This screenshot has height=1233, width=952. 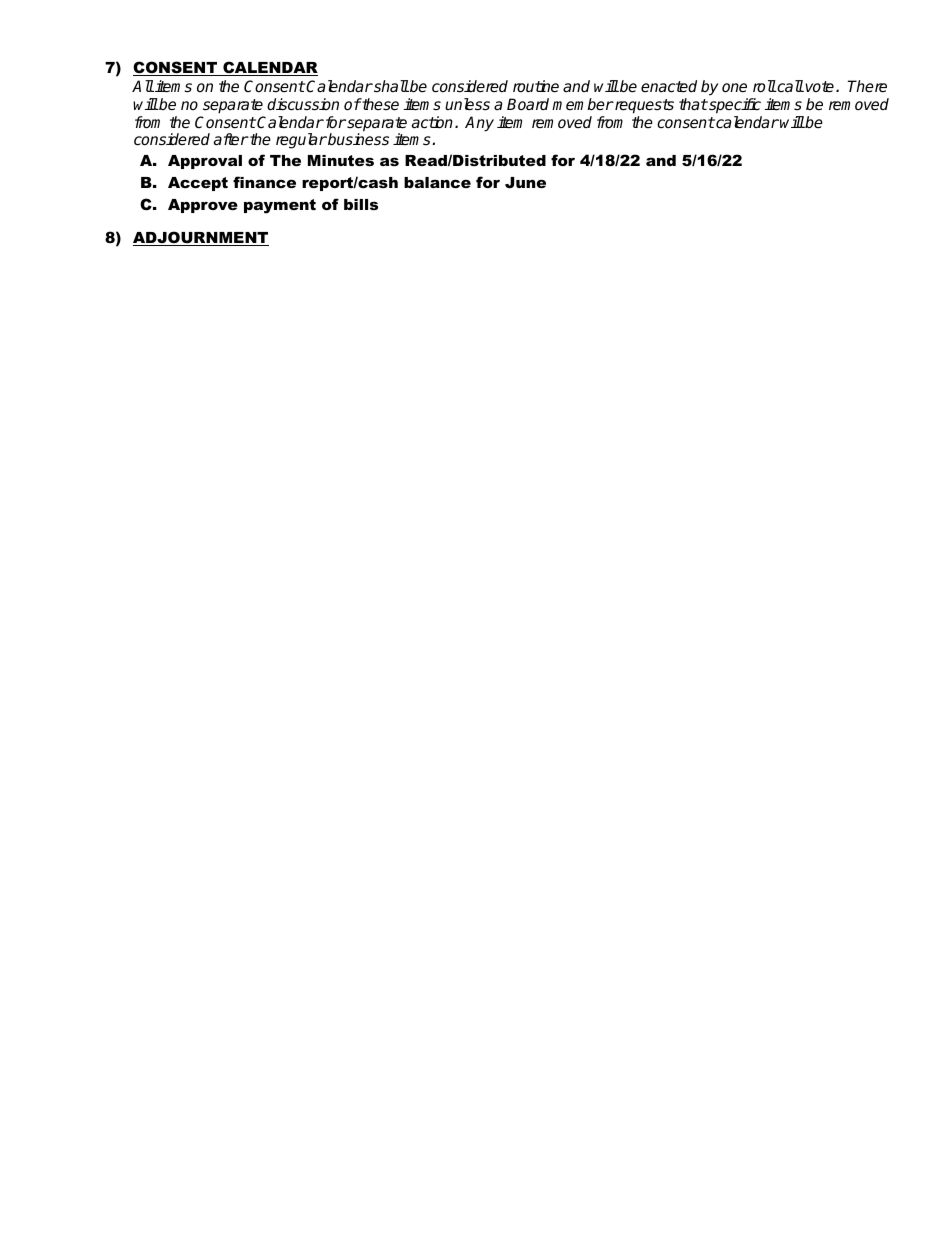 I want to click on call, so click(x=789, y=86).
